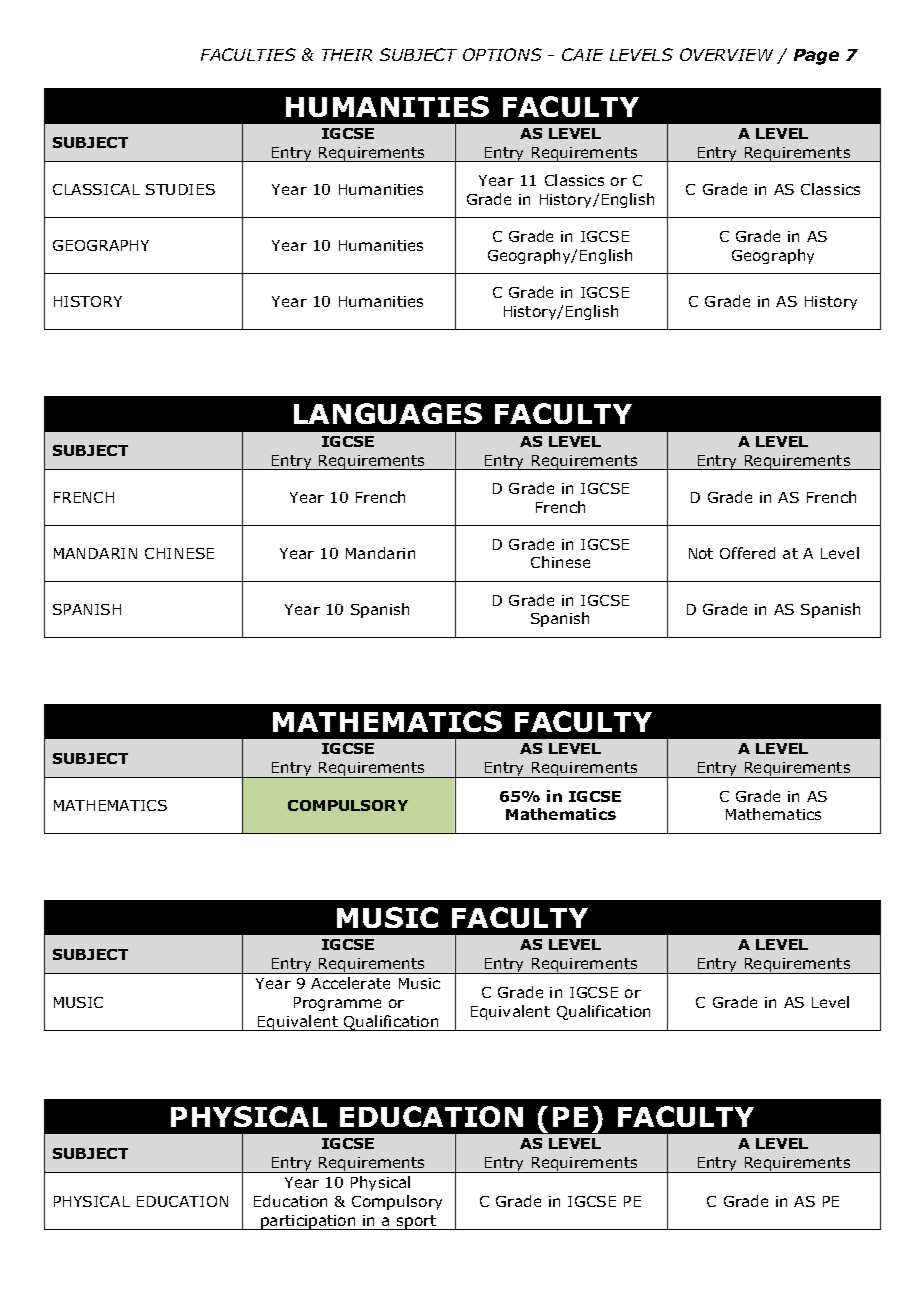 The width and height of the screenshot is (924, 1308). Describe the element at coordinates (388, 413) in the screenshot. I see `LANGUAGES` at that location.
